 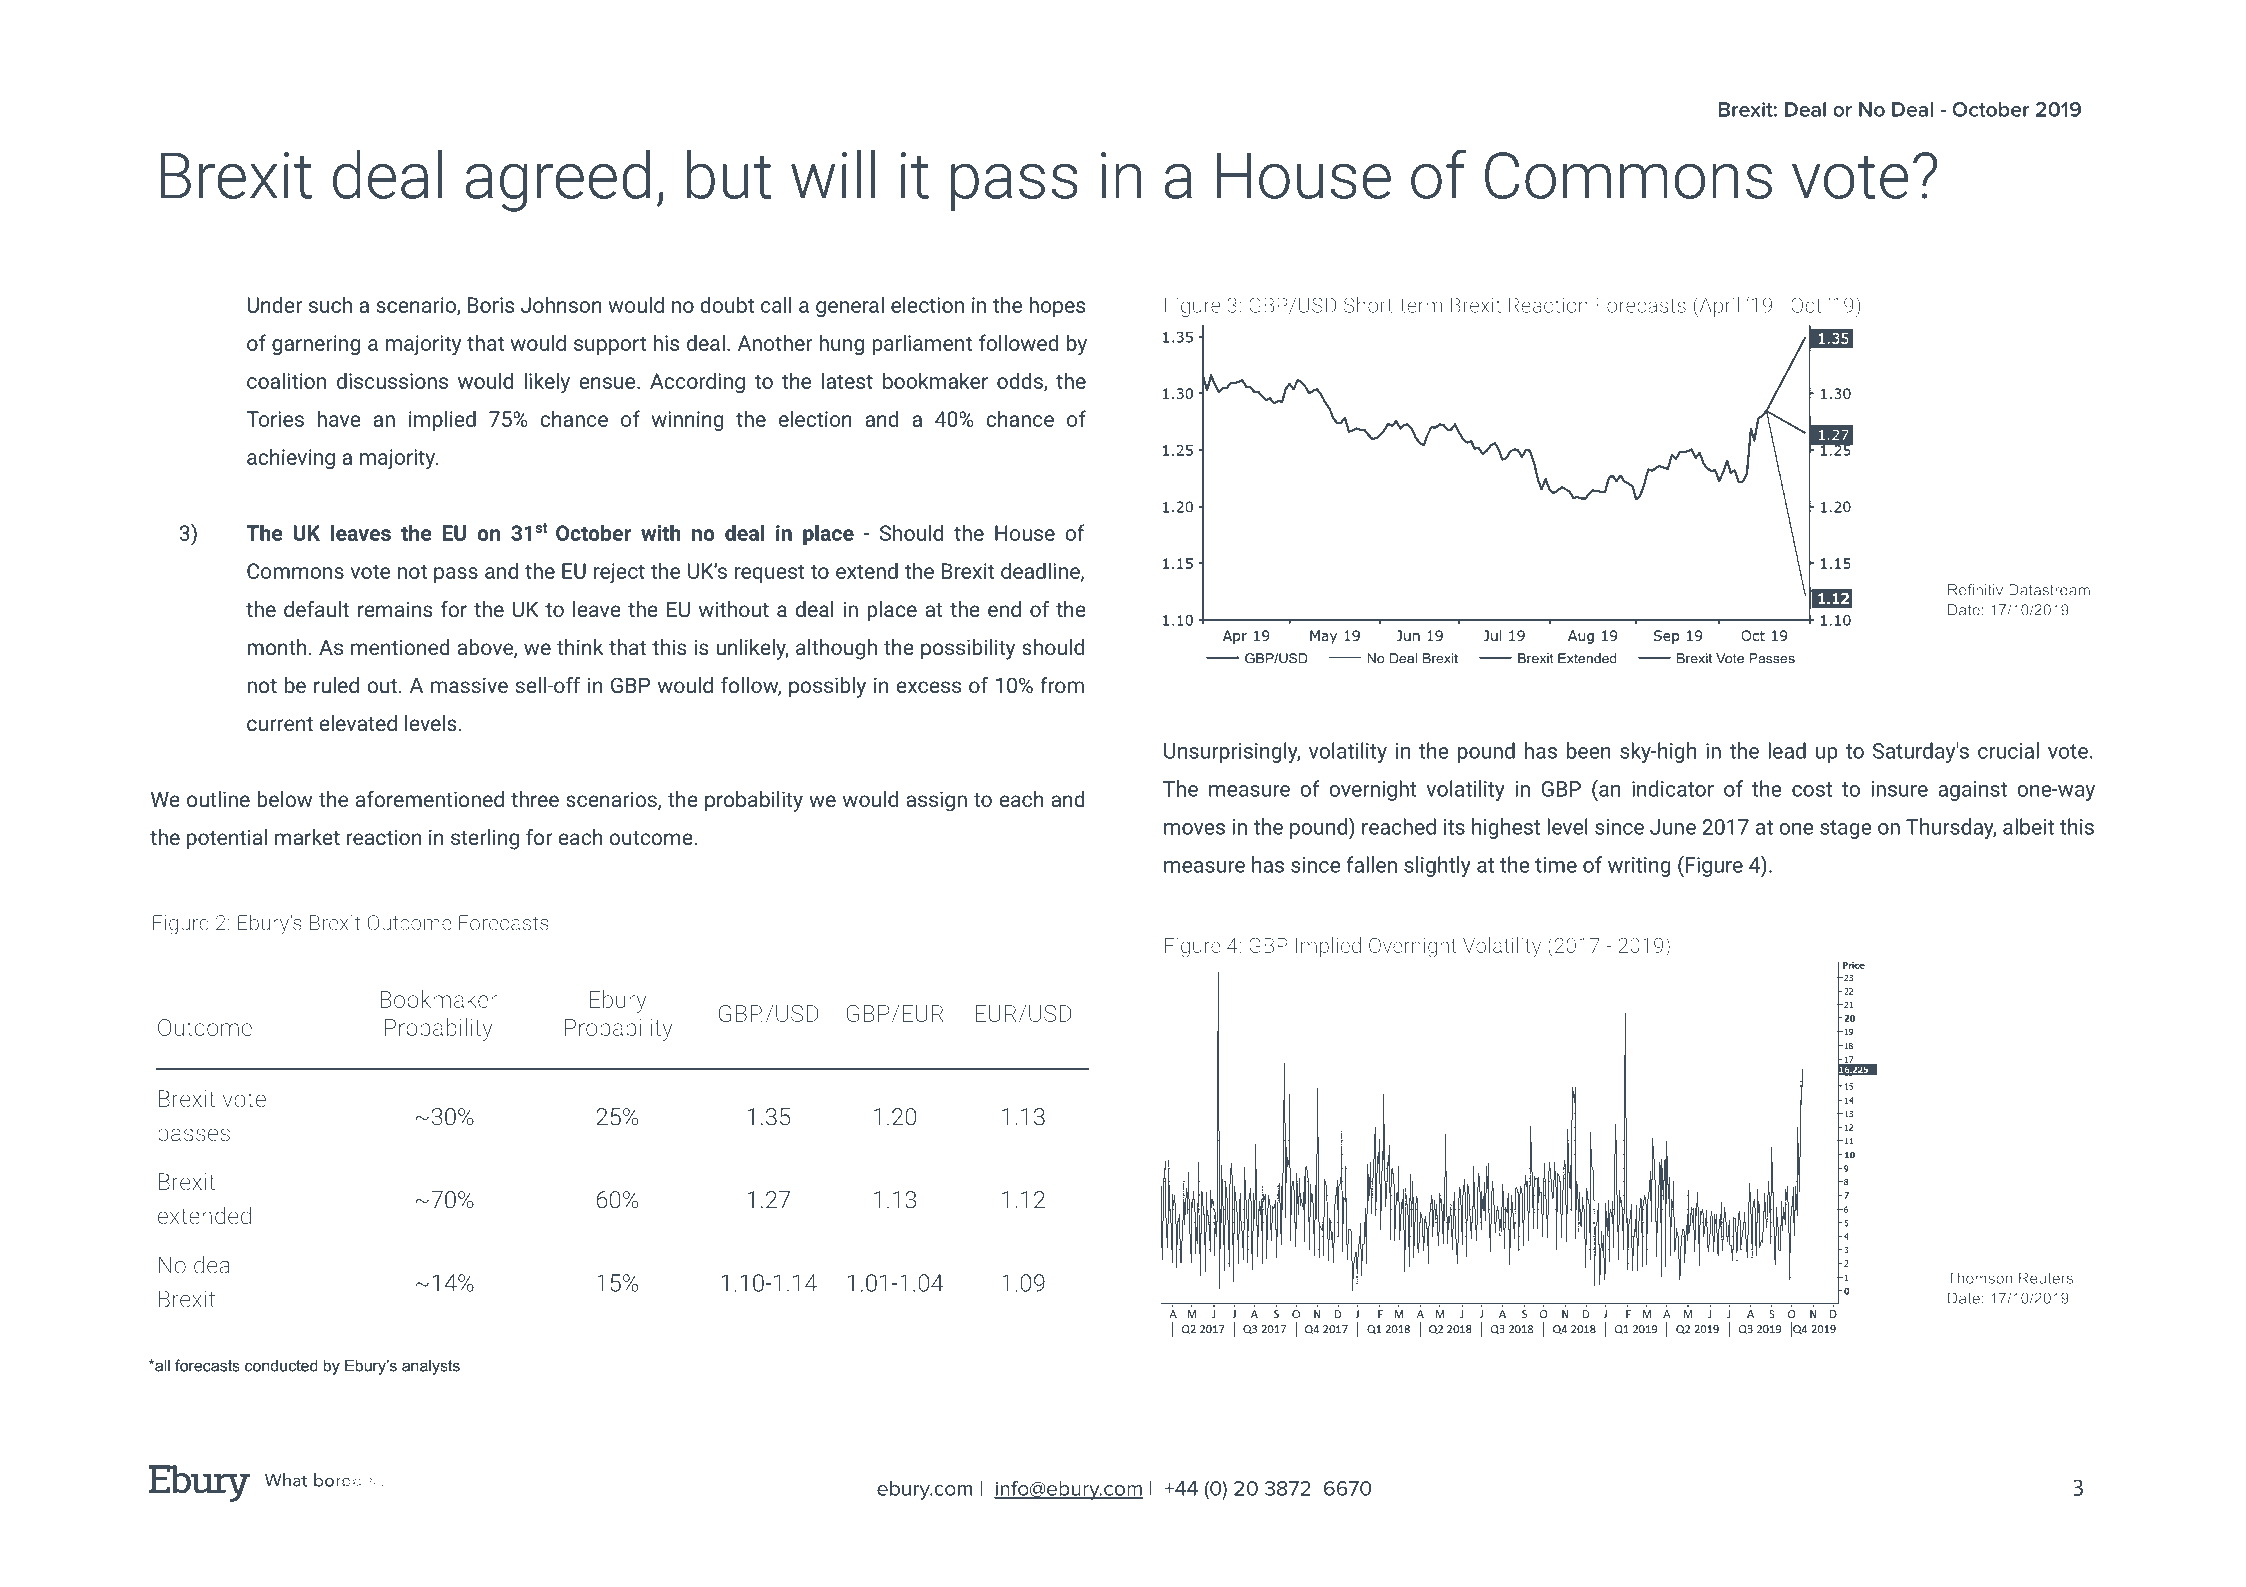 What do you see at coordinates (1021, 381) in the screenshot?
I see `odds` at bounding box center [1021, 381].
